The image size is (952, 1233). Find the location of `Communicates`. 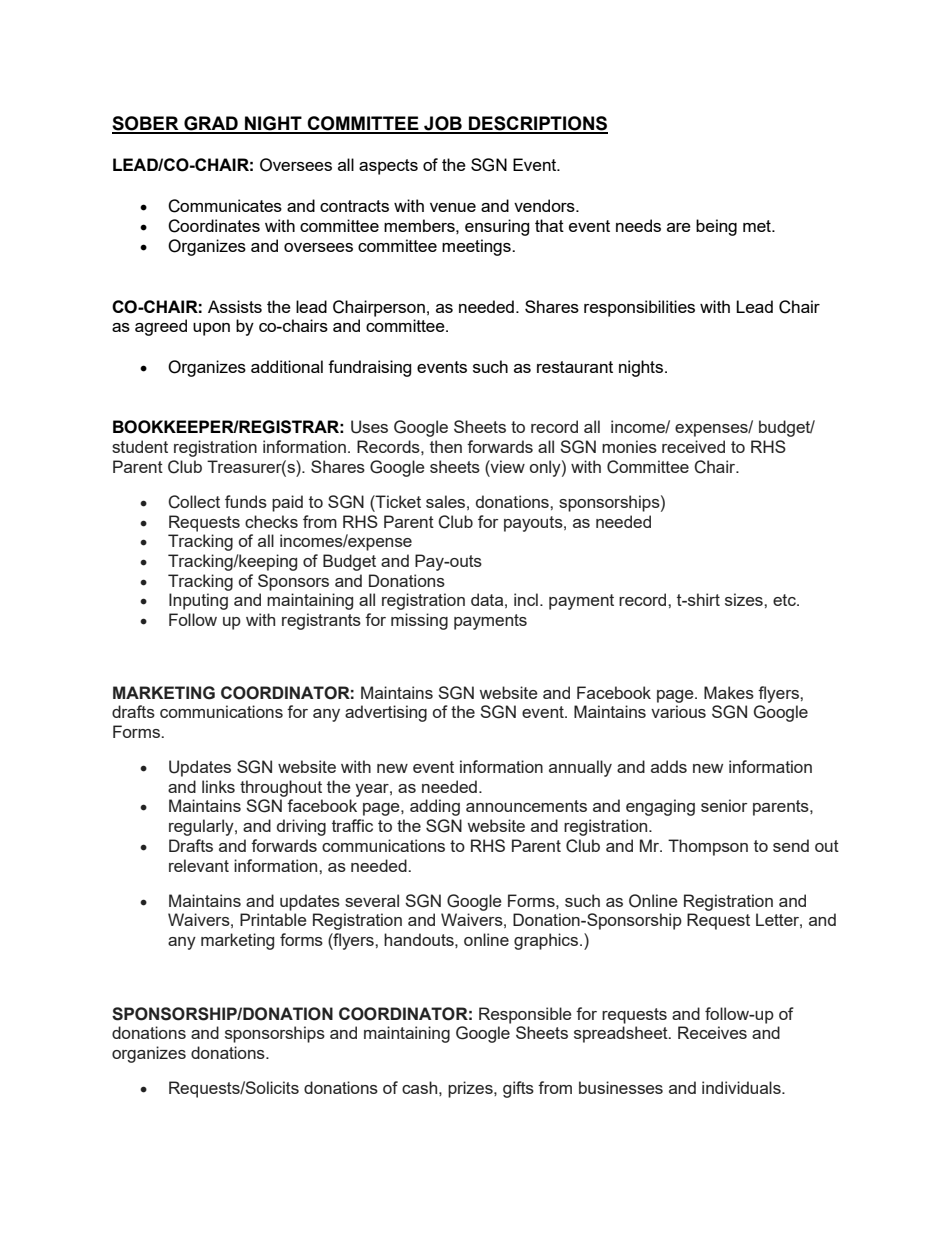

Communicates is located at coordinates (225, 206).
